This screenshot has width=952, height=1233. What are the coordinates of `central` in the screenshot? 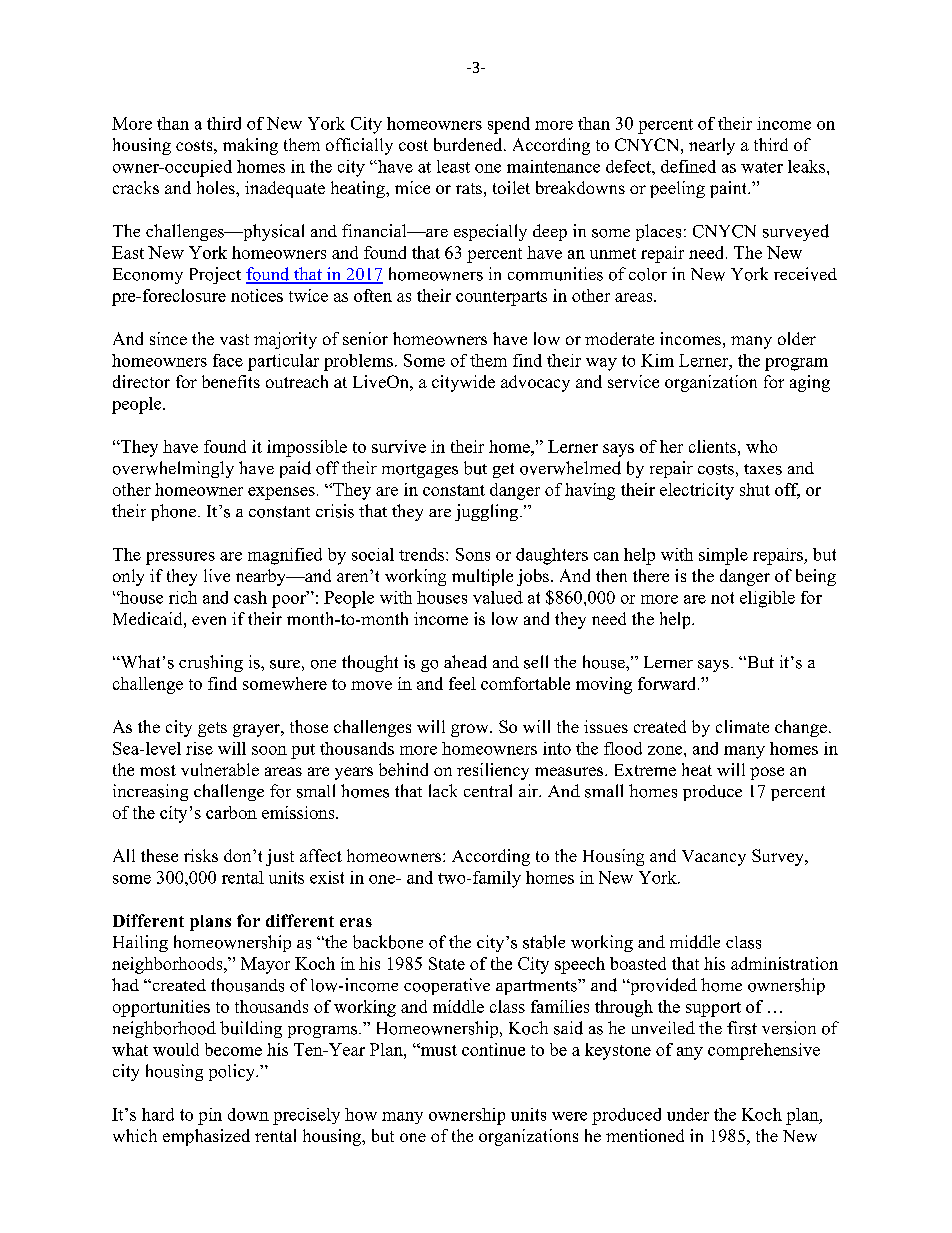 It's located at (488, 790).
